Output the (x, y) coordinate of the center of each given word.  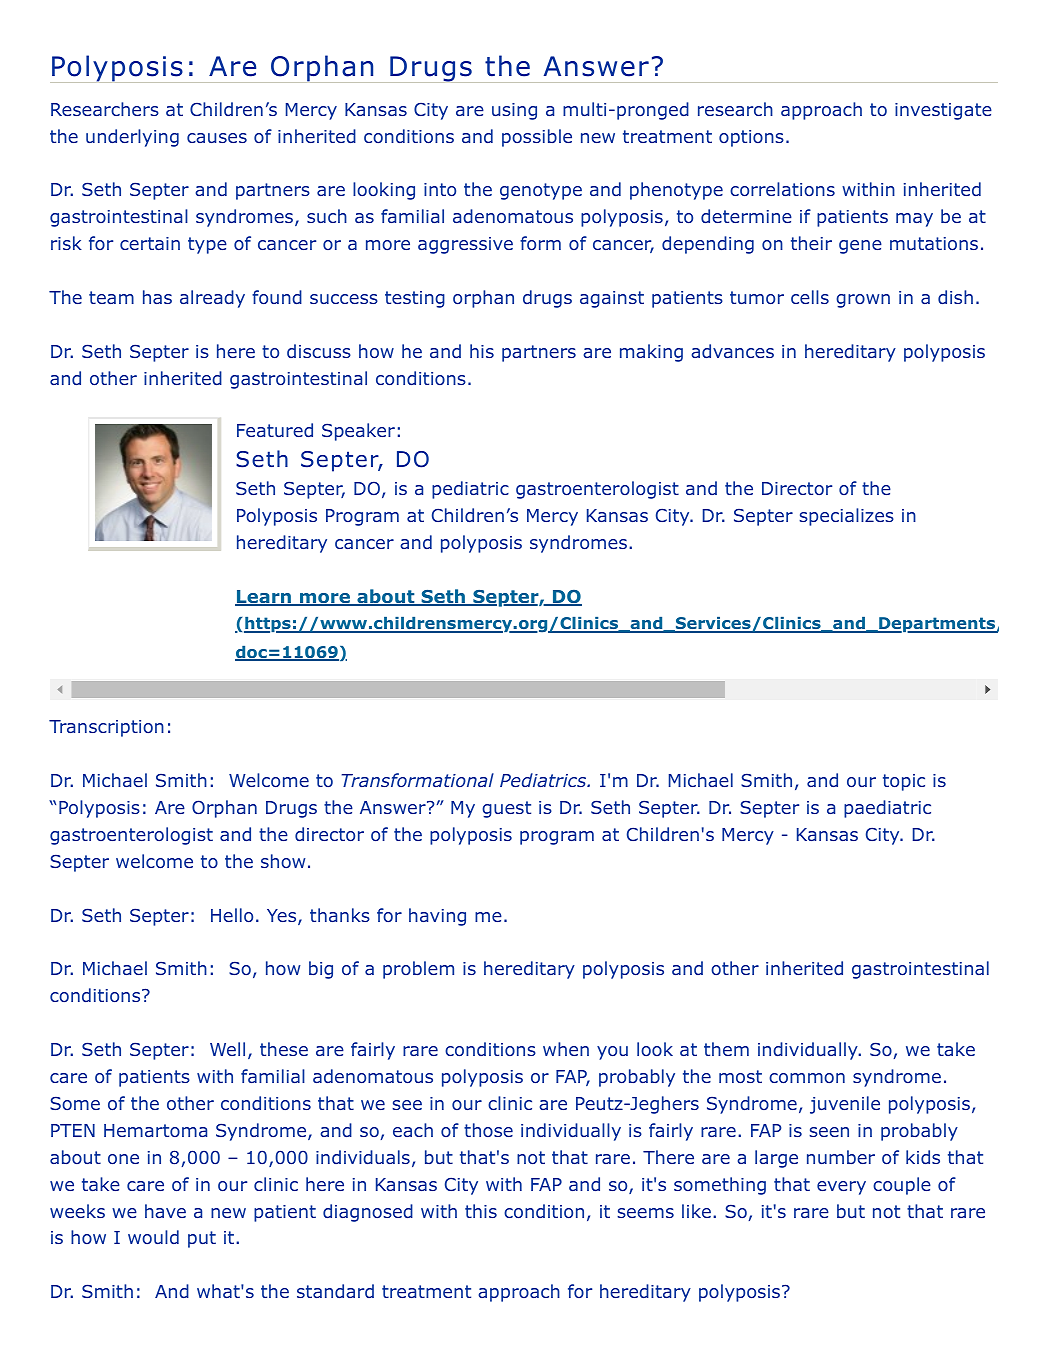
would (153, 1237)
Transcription (106, 728)
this (481, 1211)
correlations (782, 189)
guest (506, 809)
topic (904, 782)
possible (537, 138)
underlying (132, 138)
